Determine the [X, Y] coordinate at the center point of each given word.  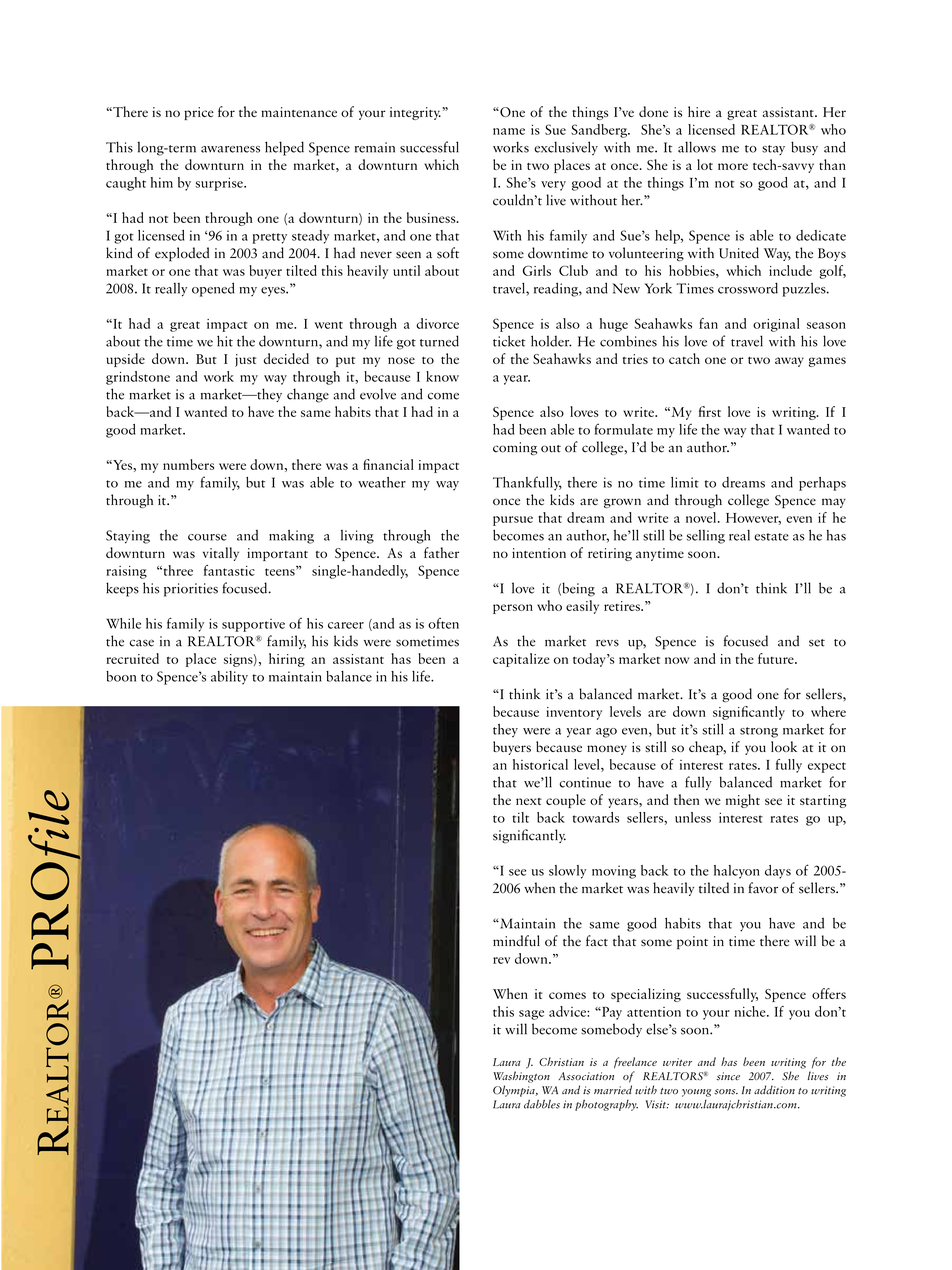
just [246, 360]
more [733, 166]
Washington [521, 1077]
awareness [230, 149]
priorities [191, 590]
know [442, 376]
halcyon [737, 872]
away [789, 362]
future [777, 658]
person [513, 609]
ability [229, 678]
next [529, 801]
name [509, 131]
